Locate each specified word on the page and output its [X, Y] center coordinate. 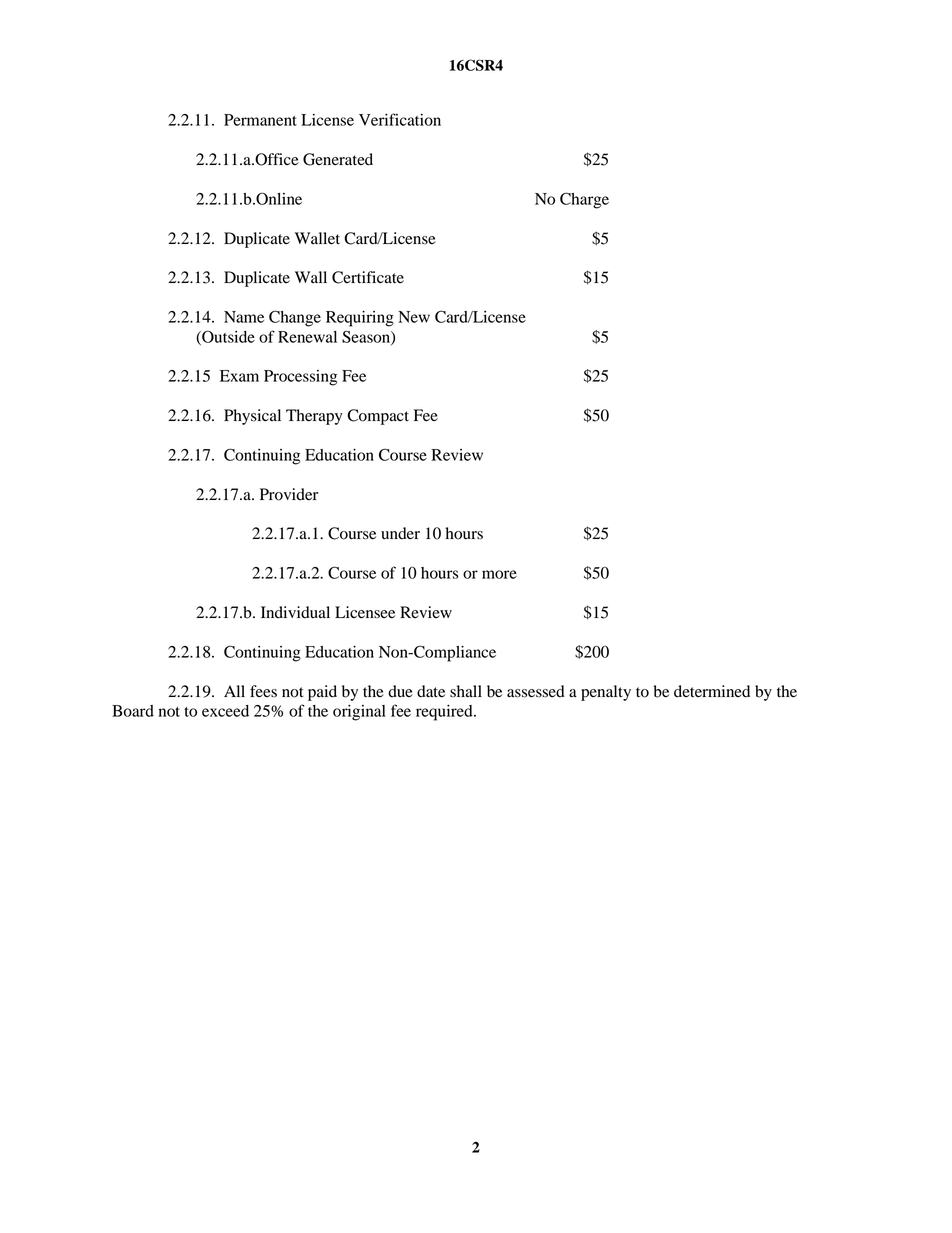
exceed [225, 711]
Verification [400, 119]
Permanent [260, 120]
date [431, 691]
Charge [584, 200]
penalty [606, 693]
